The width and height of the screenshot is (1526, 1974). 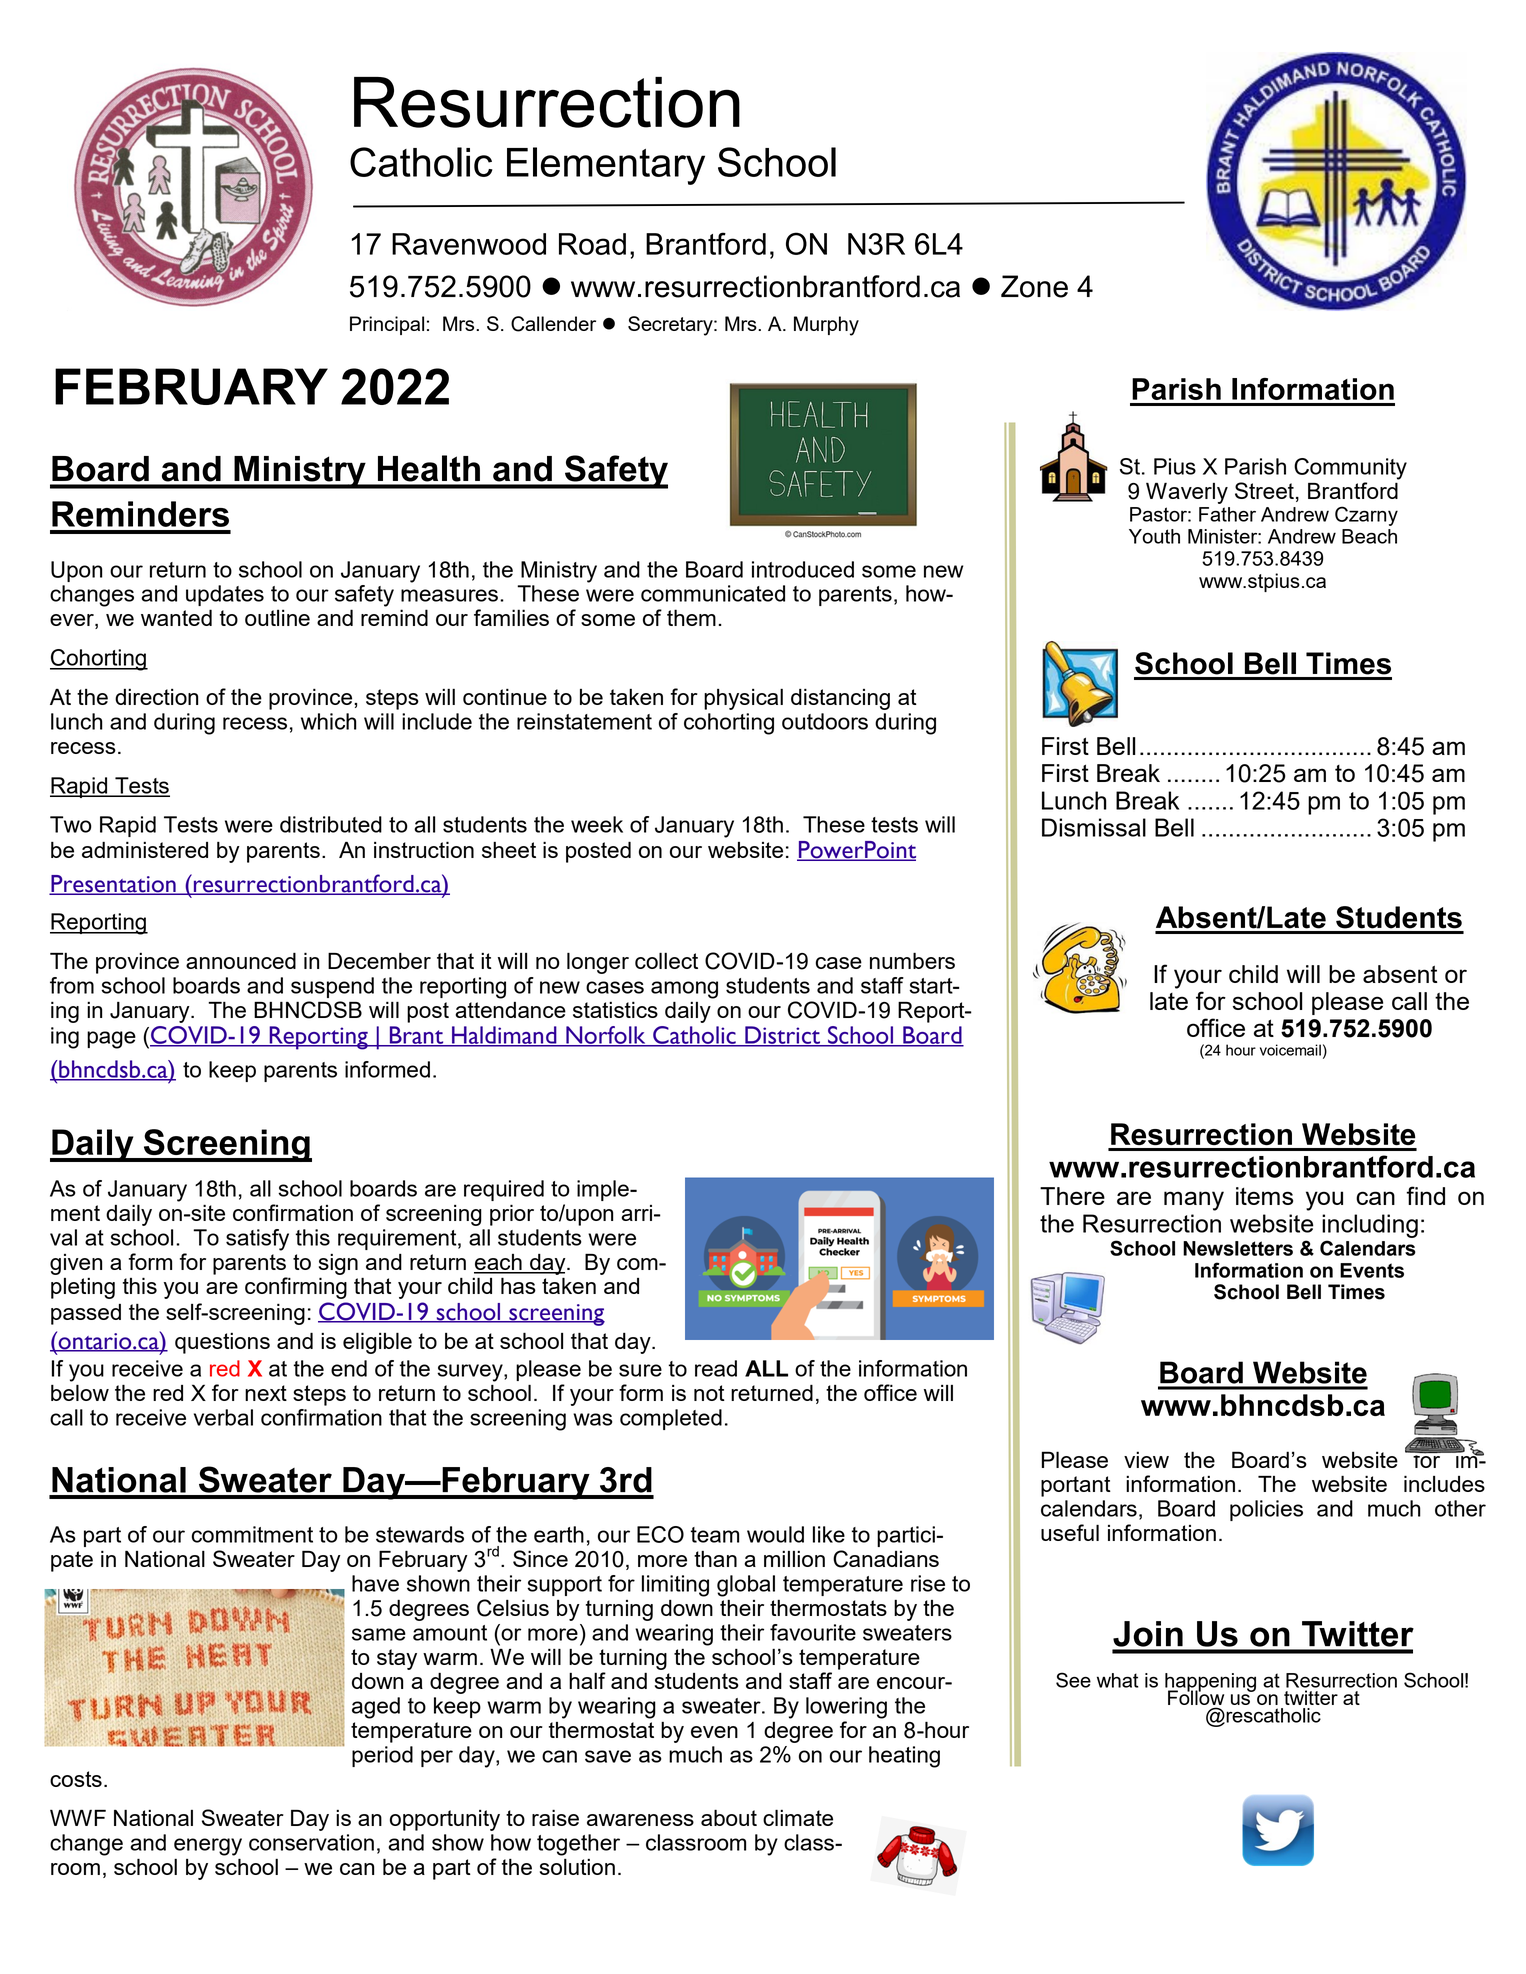 I want to click on questions, so click(x=222, y=1343).
